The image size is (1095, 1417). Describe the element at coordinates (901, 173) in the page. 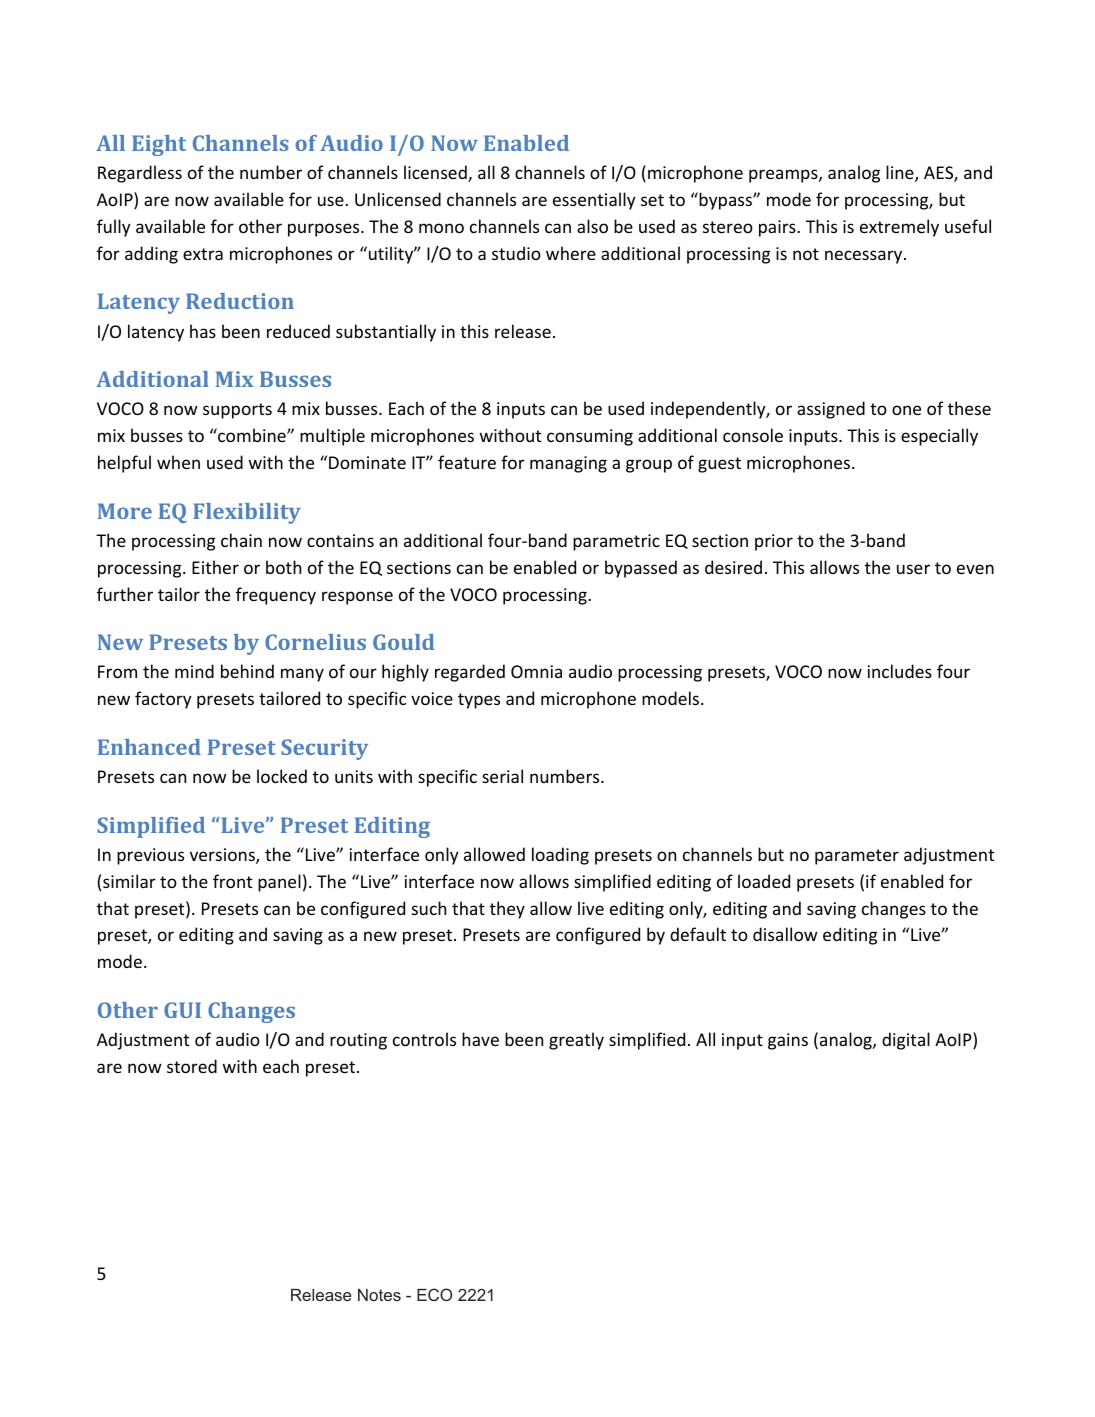

I see `line` at that location.
